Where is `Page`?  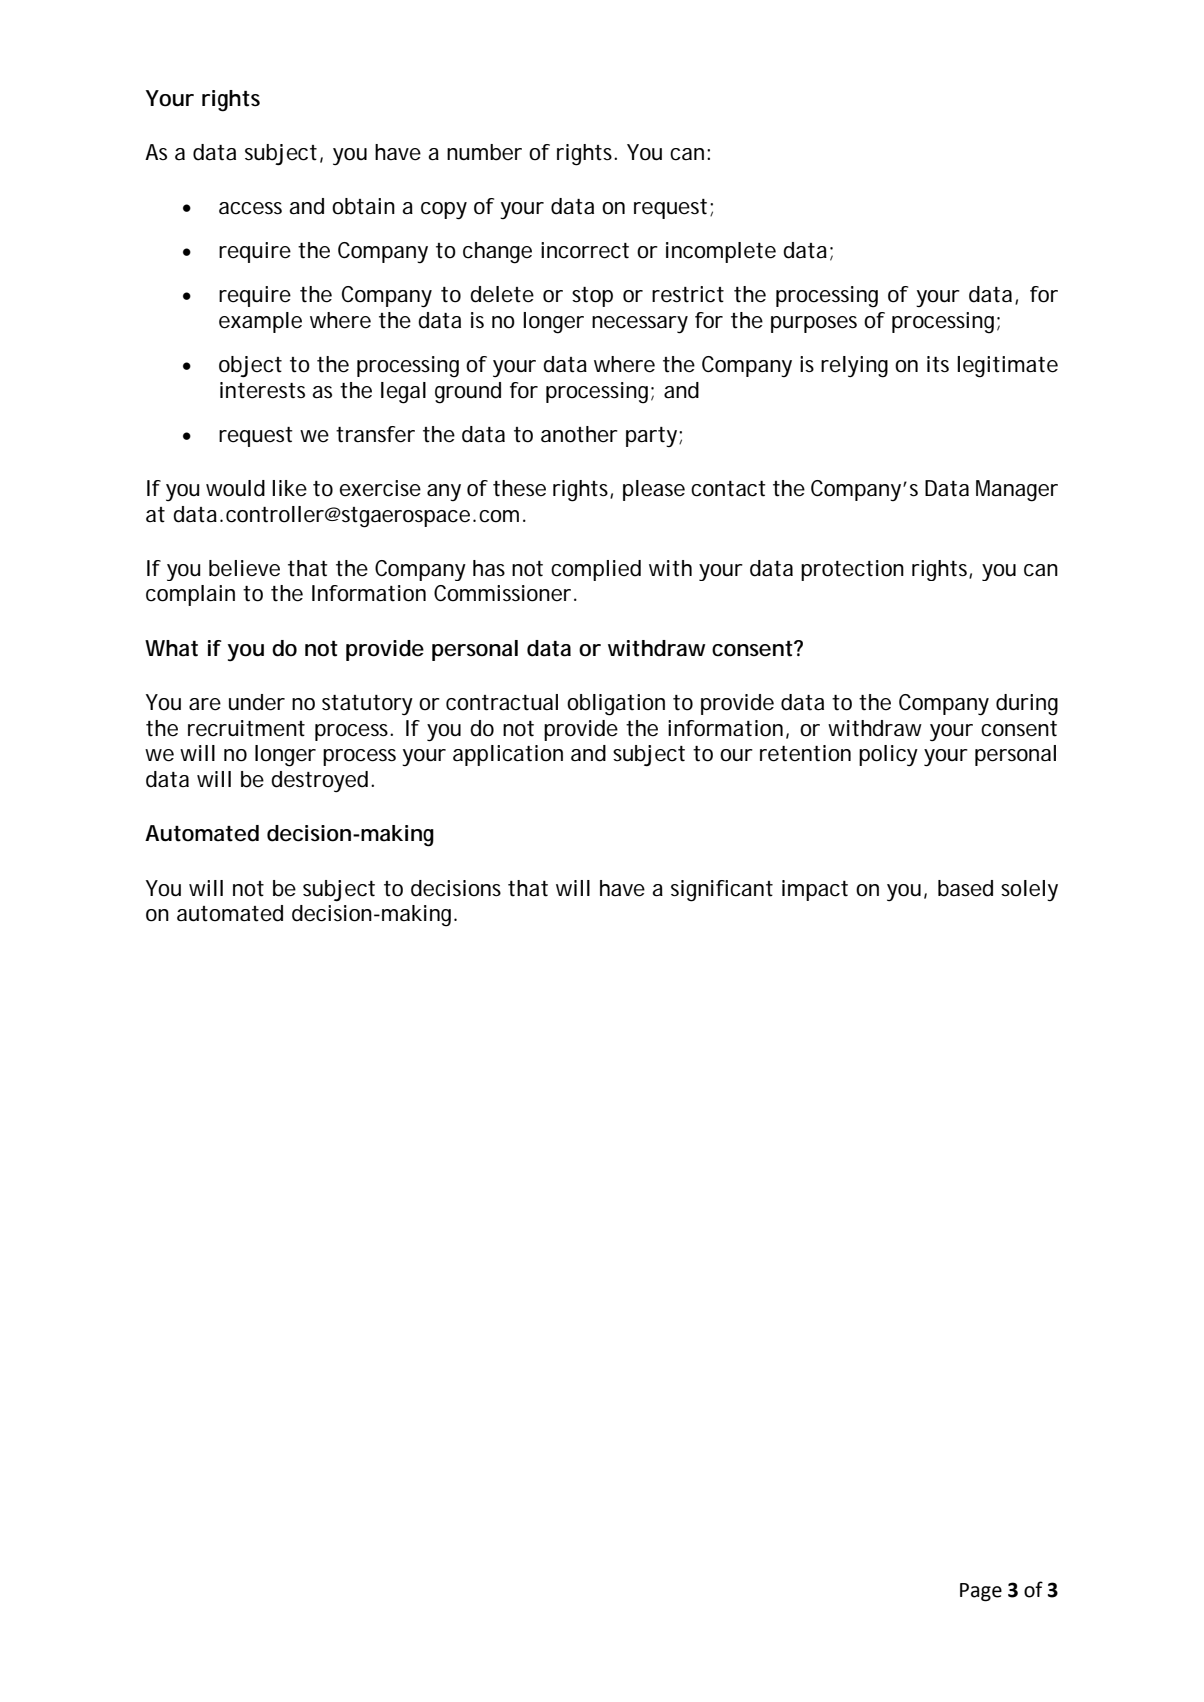 Page is located at coordinates (981, 1592).
